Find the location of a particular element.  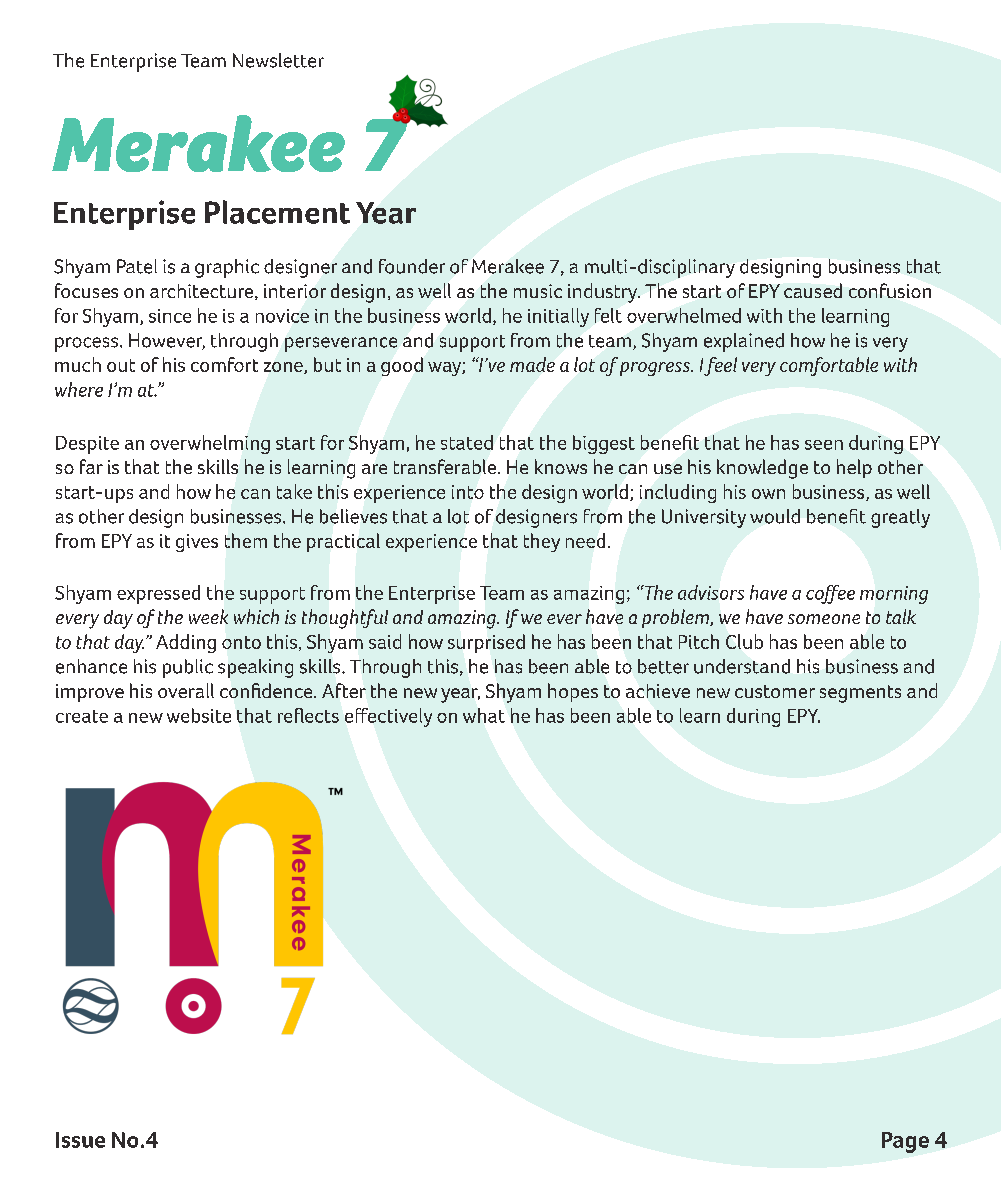

Newsletter is located at coordinates (278, 60).
